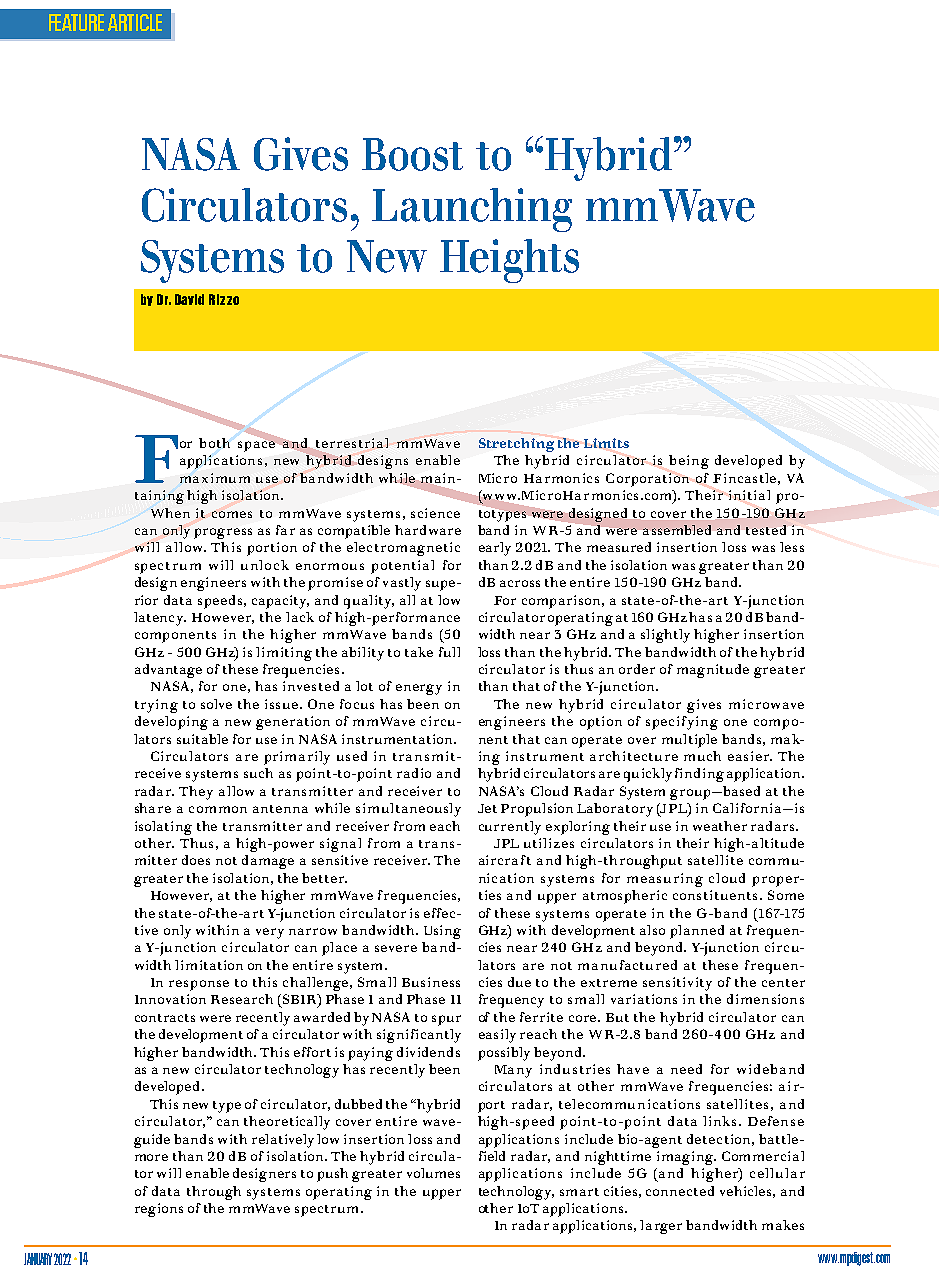 The width and height of the screenshot is (939, 1288). Describe the element at coordinates (472, 210) in the screenshot. I see `Launching` at that location.
